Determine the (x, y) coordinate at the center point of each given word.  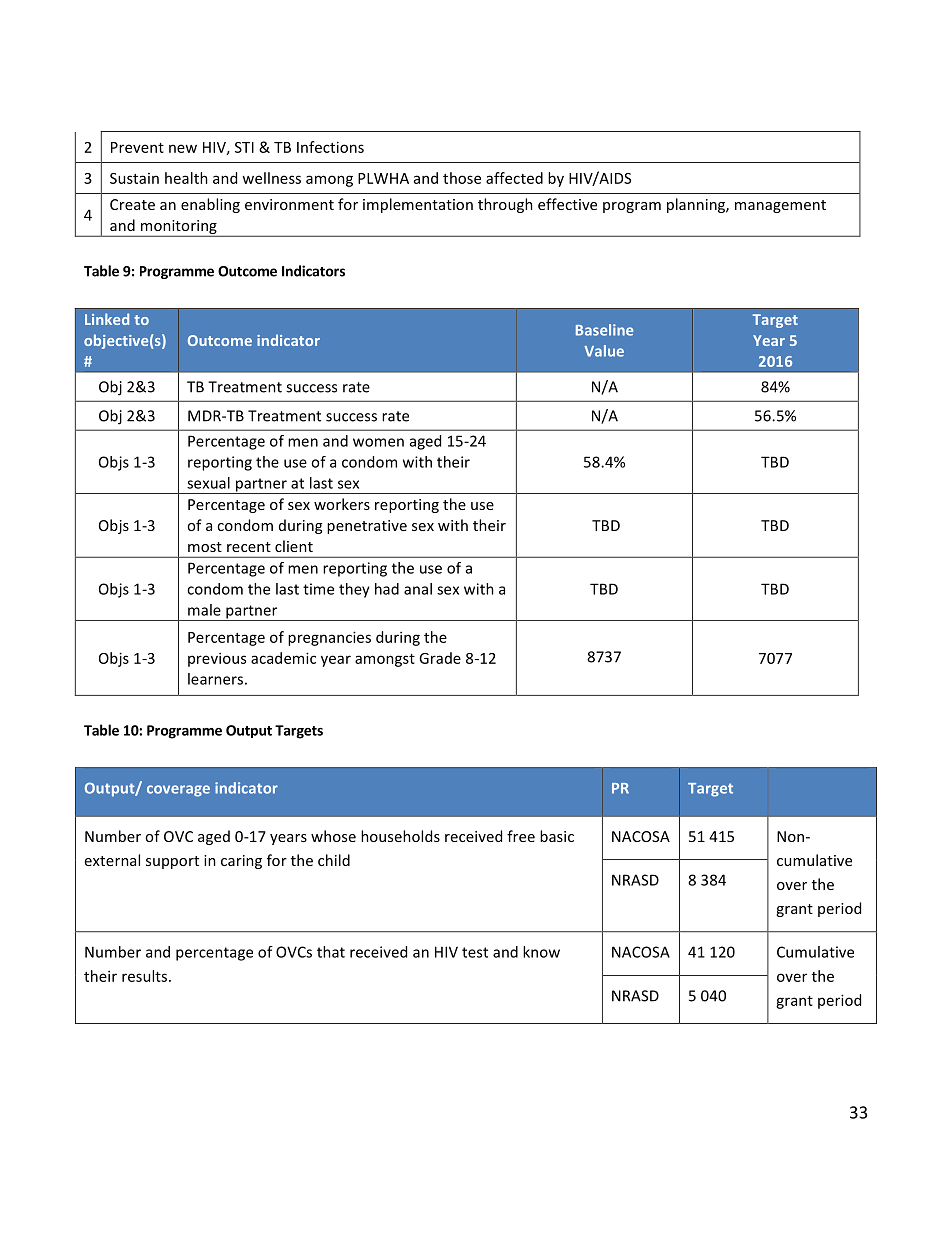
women (378, 442)
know (541, 952)
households (400, 836)
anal (418, 589)
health (186, 178)
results (144, 976)
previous (217, 659)
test (475, 952)
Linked (107, 319)
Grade (440, 658)
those (462, 178)
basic (557, 836)
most (205, 547)
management (780, 206)
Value (604, 351)
